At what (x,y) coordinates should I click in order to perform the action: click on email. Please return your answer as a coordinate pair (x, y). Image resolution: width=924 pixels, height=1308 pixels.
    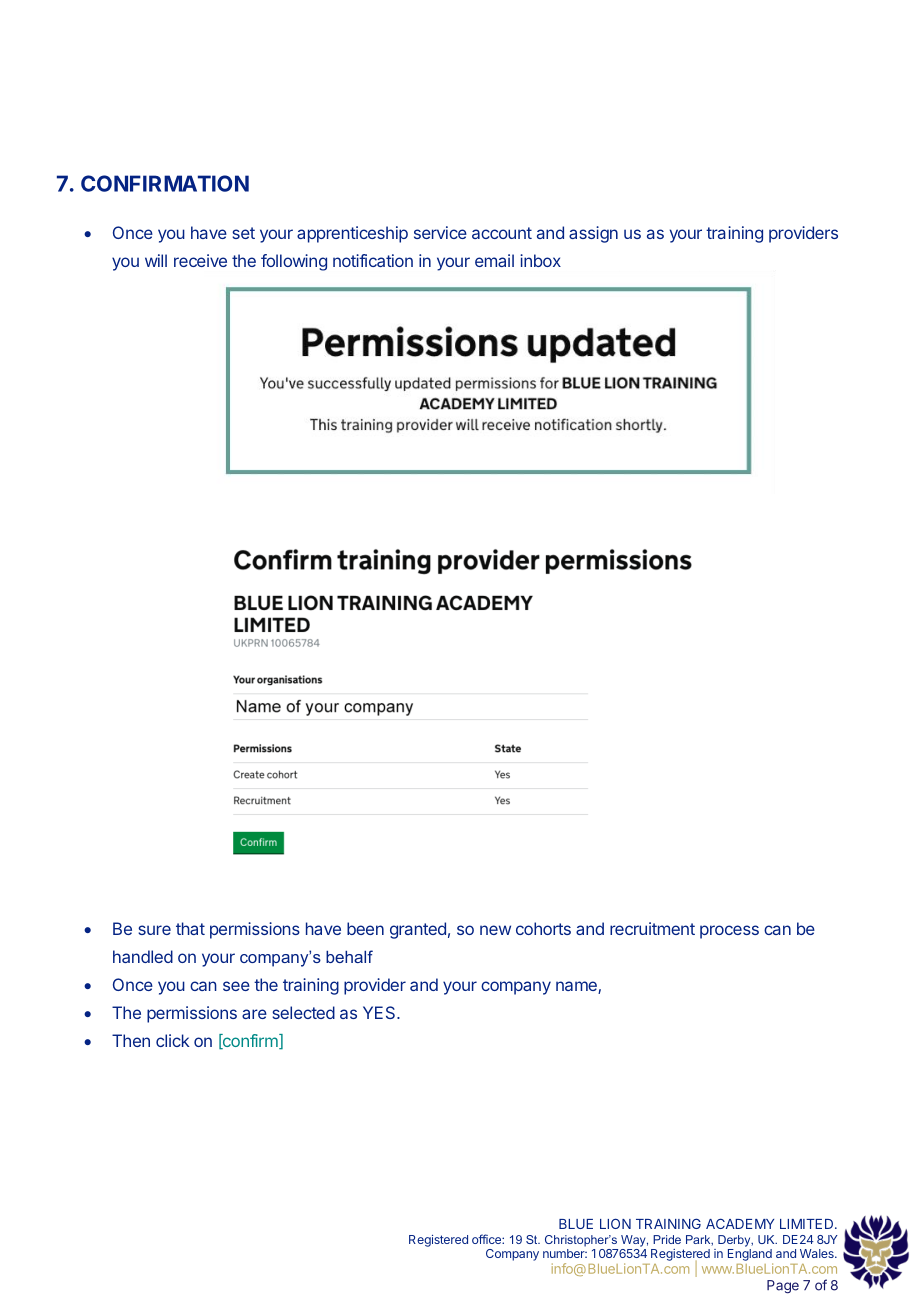
    Looking at the image, I should click on (494, 260).
